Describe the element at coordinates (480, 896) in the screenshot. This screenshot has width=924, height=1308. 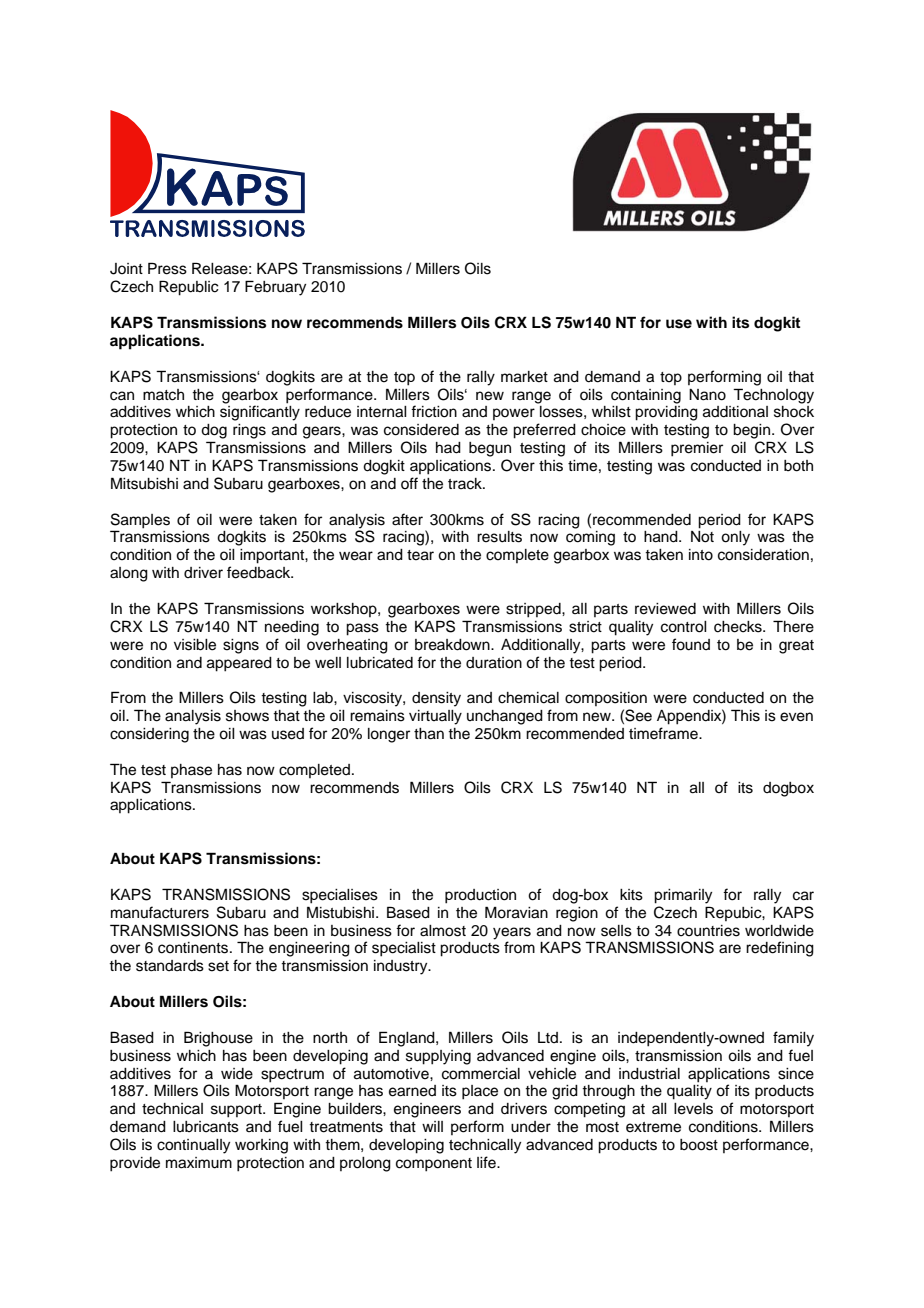
I see `production` at that location.
